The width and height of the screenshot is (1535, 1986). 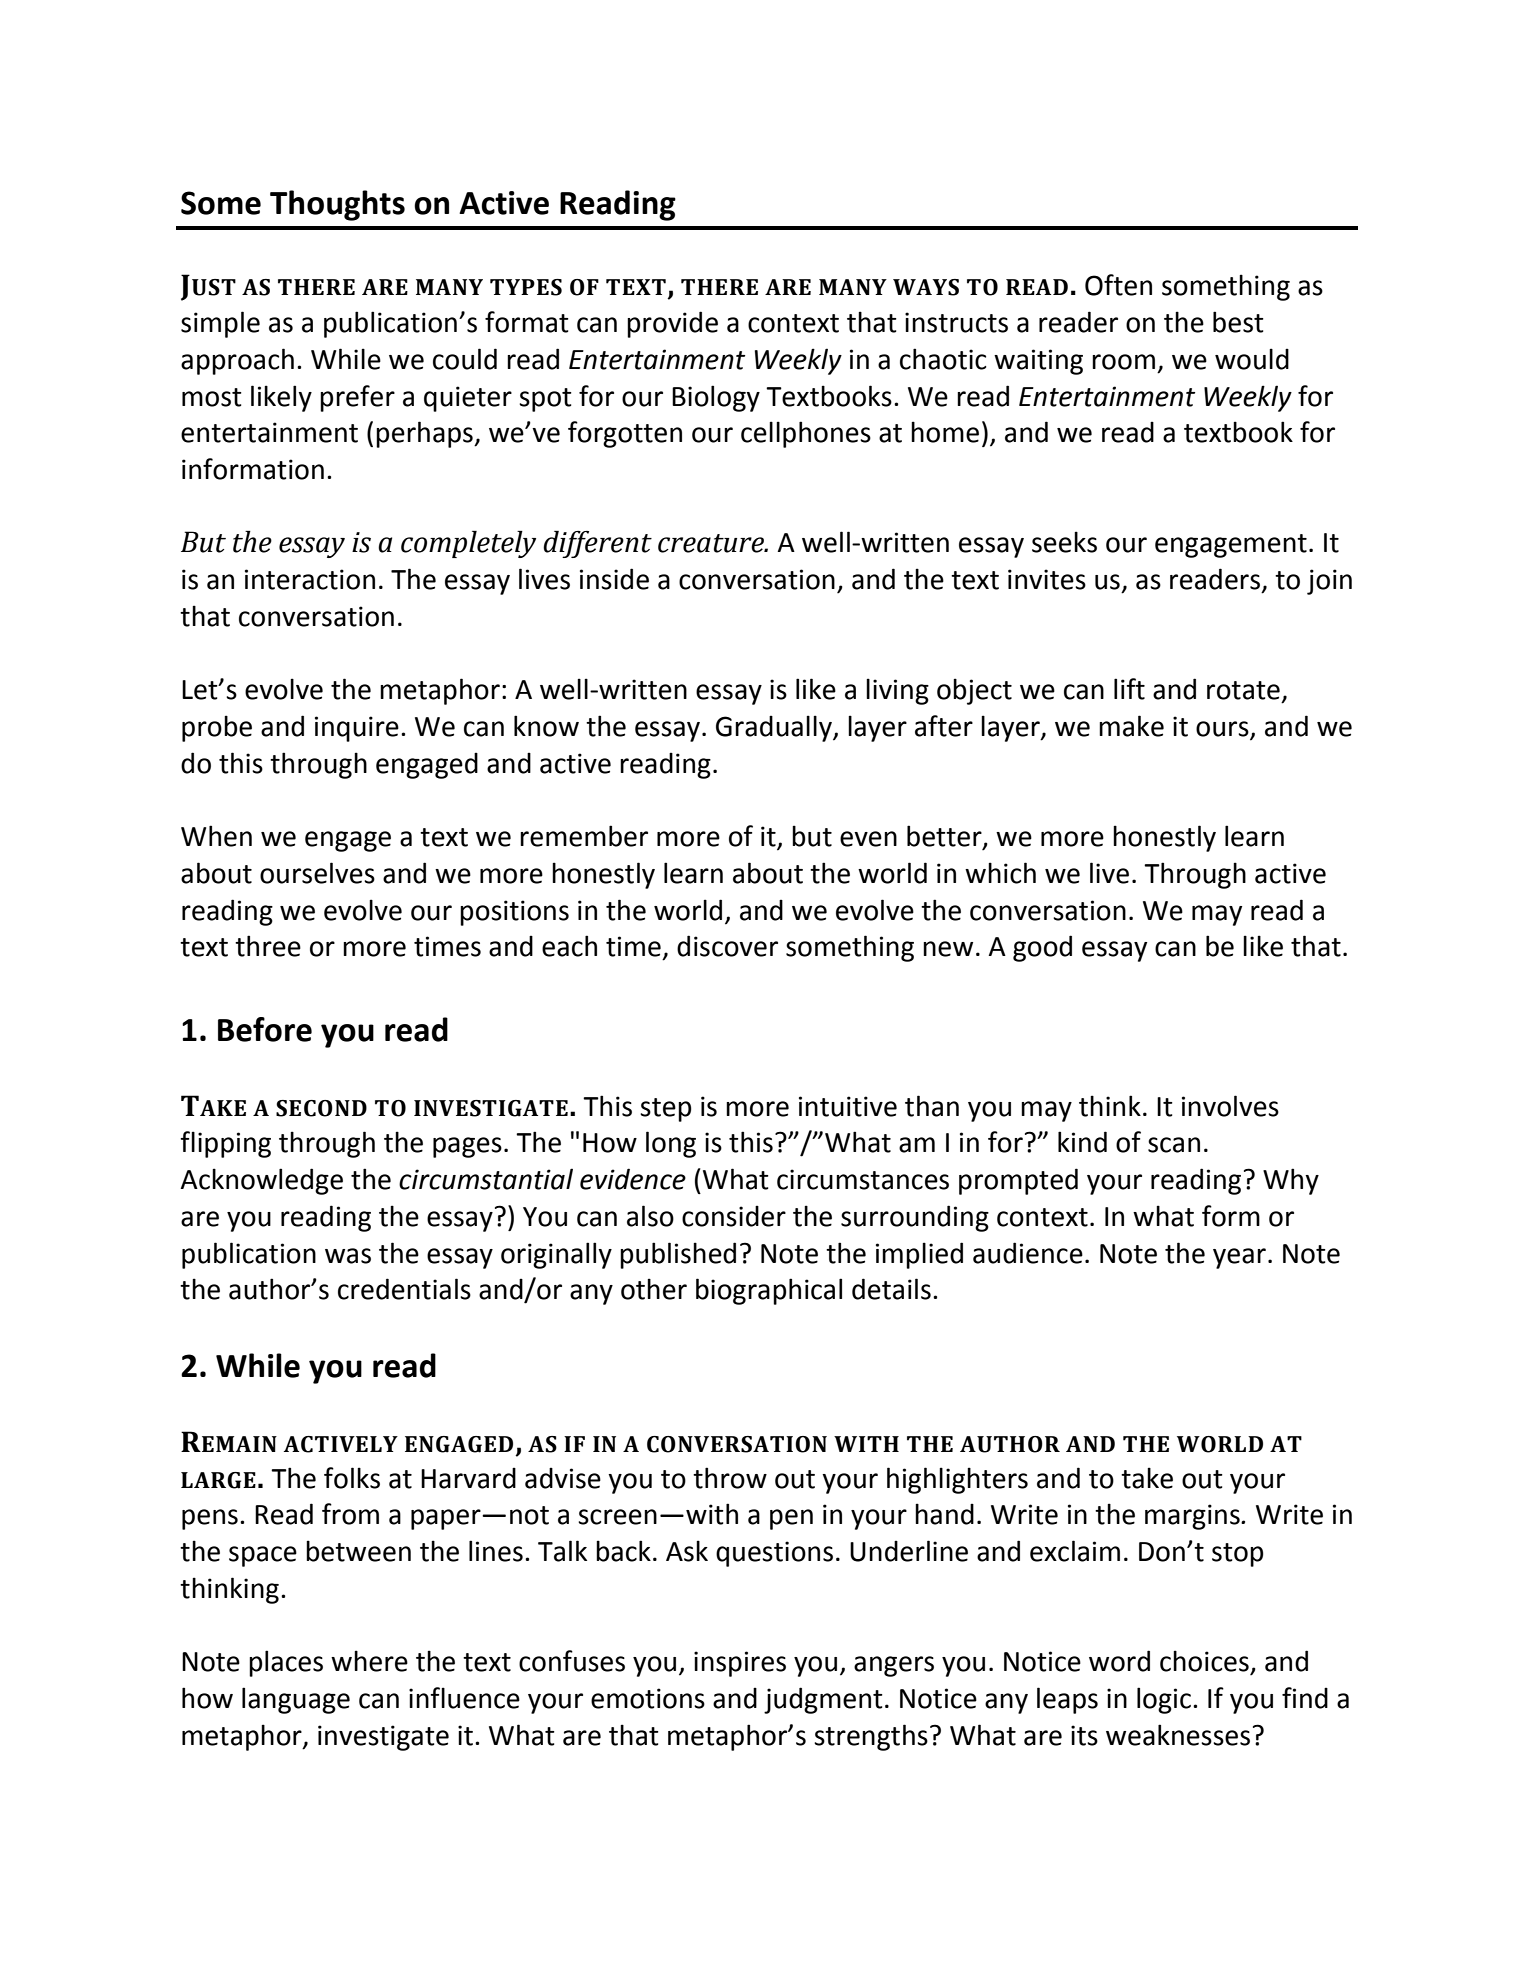 What do you see at coordinates (1131, 726) in the screenshot?
I see `make` at bounding box center [1131, 726].
